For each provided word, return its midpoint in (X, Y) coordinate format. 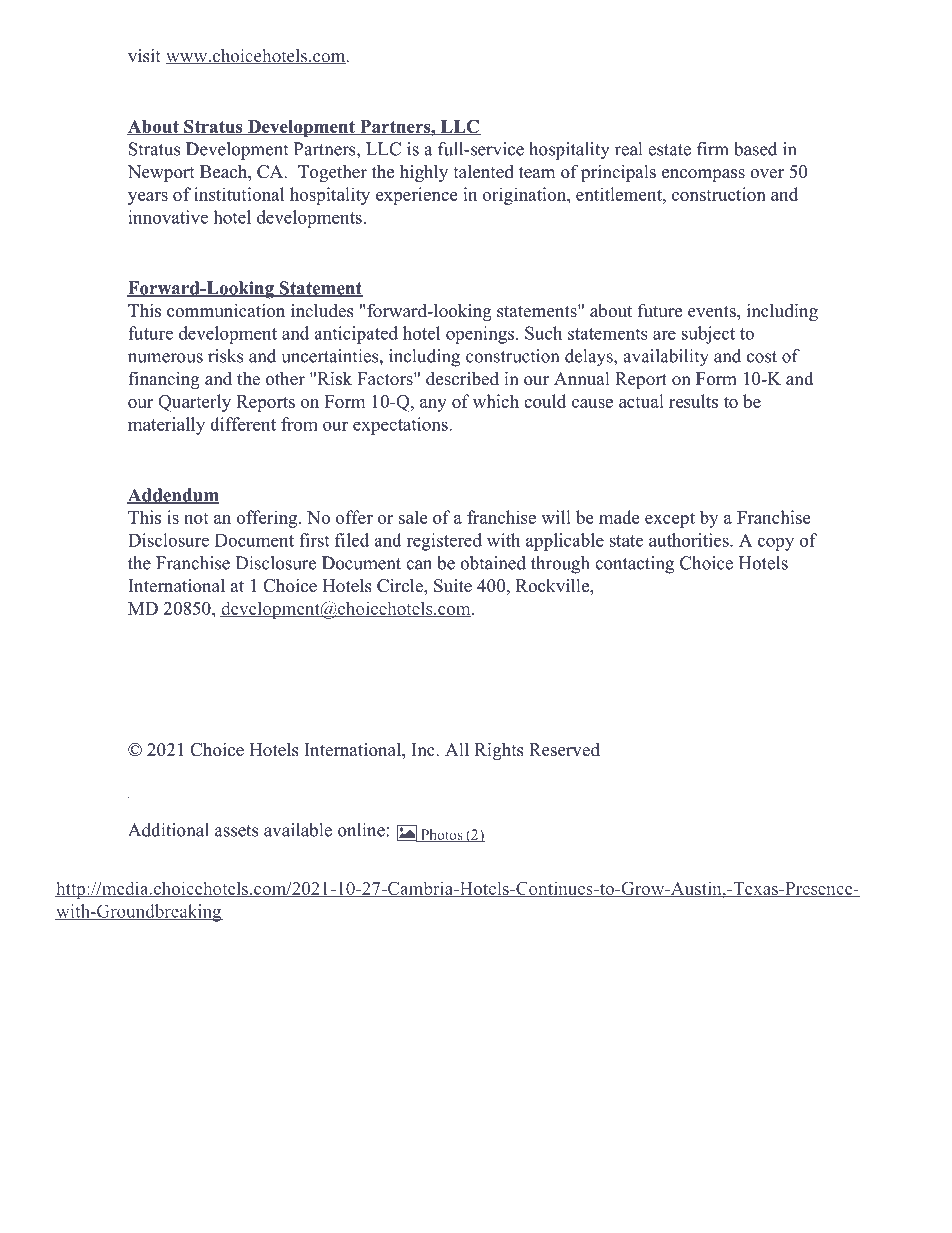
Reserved (564, 749)
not (196, 518)
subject (708, 335)
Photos (441, 835)
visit (144, 56)
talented (483, 172)
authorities (690, 540)
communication (226, 311)
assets (236, 831)
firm (713, 149)
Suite (453, 586)
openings (481, 335)
